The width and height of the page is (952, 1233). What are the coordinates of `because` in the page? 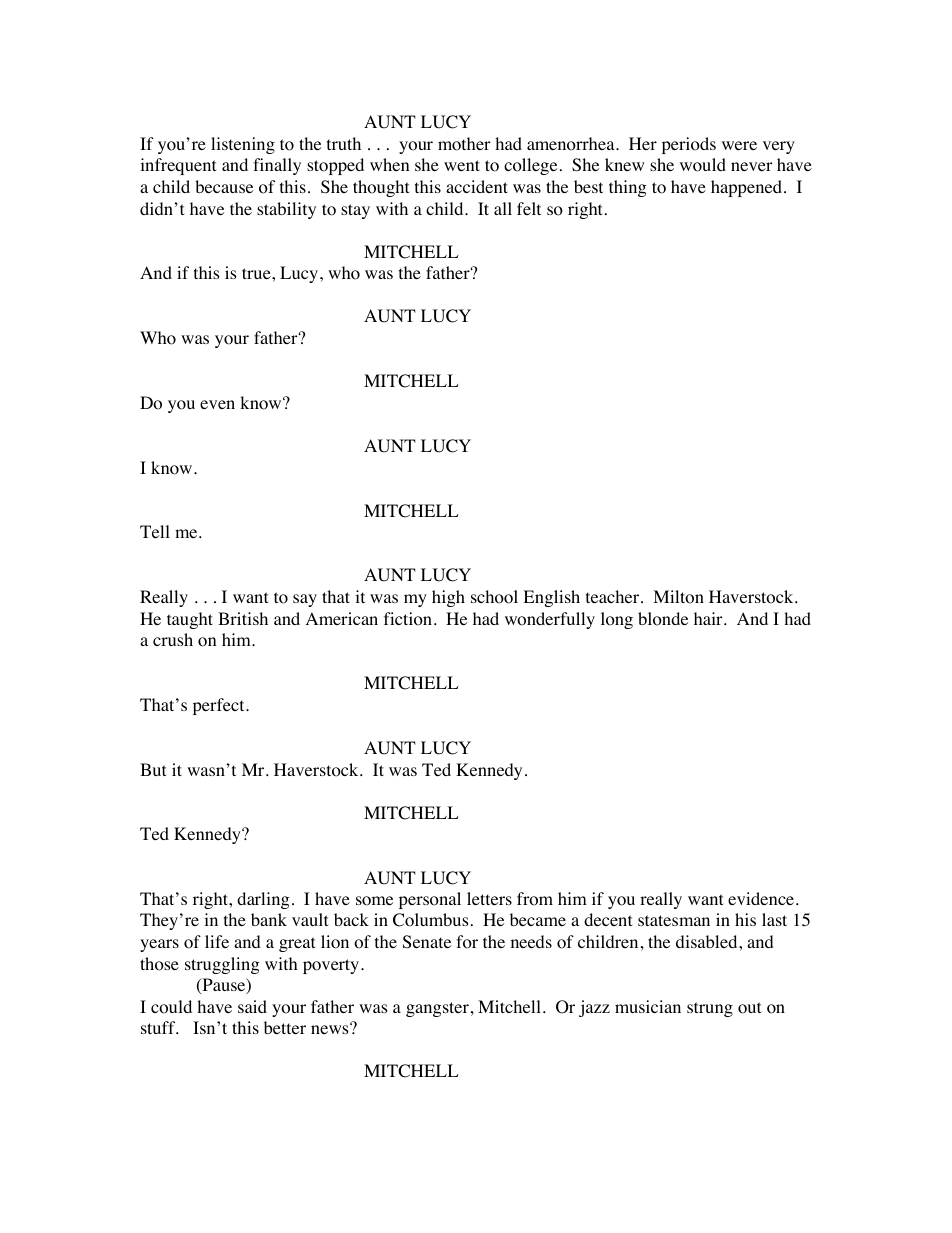 It's located at (224, 186).
